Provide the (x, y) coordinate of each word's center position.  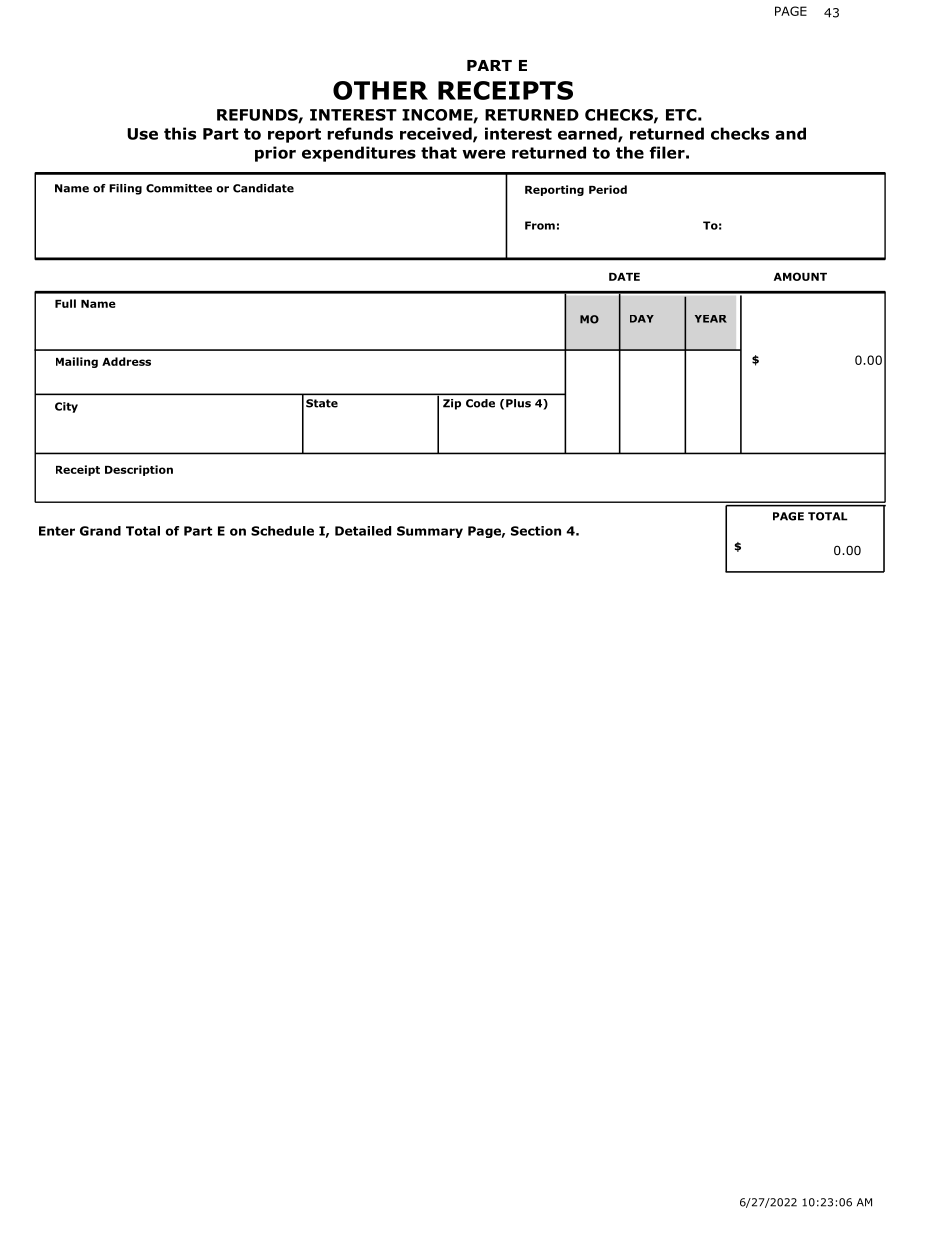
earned (588, 134)
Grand (100, 531)
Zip (452, 404)
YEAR (711, 319)
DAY (642, 319)
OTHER (380, 90)
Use (142, 134)
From (540, 225)
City (66, 407)
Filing (125, 189)
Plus (518, 403)
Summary (430, 532)
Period (608, 189)
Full (65, 303)
